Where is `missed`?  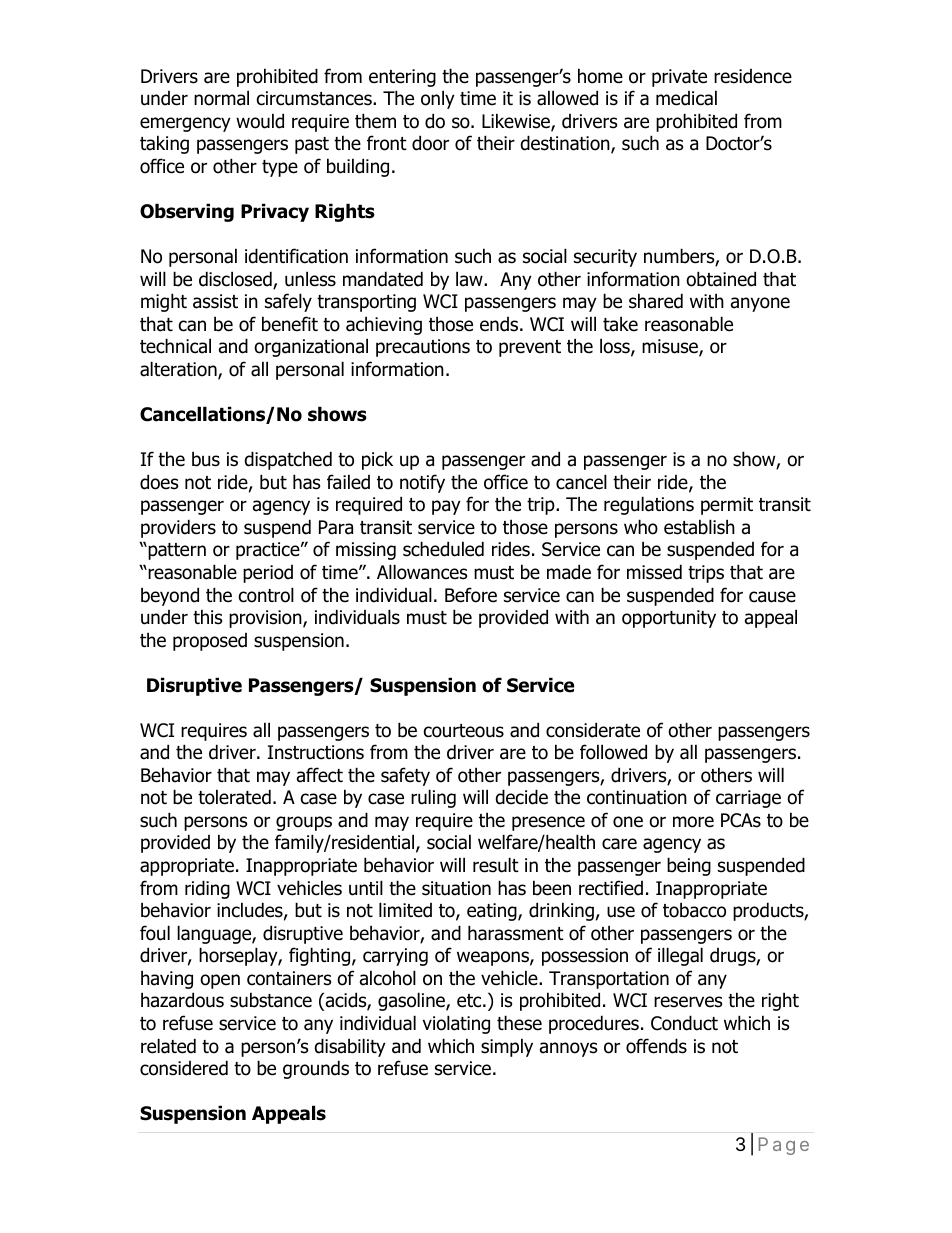 missed is located at coordinates (654, 572).
